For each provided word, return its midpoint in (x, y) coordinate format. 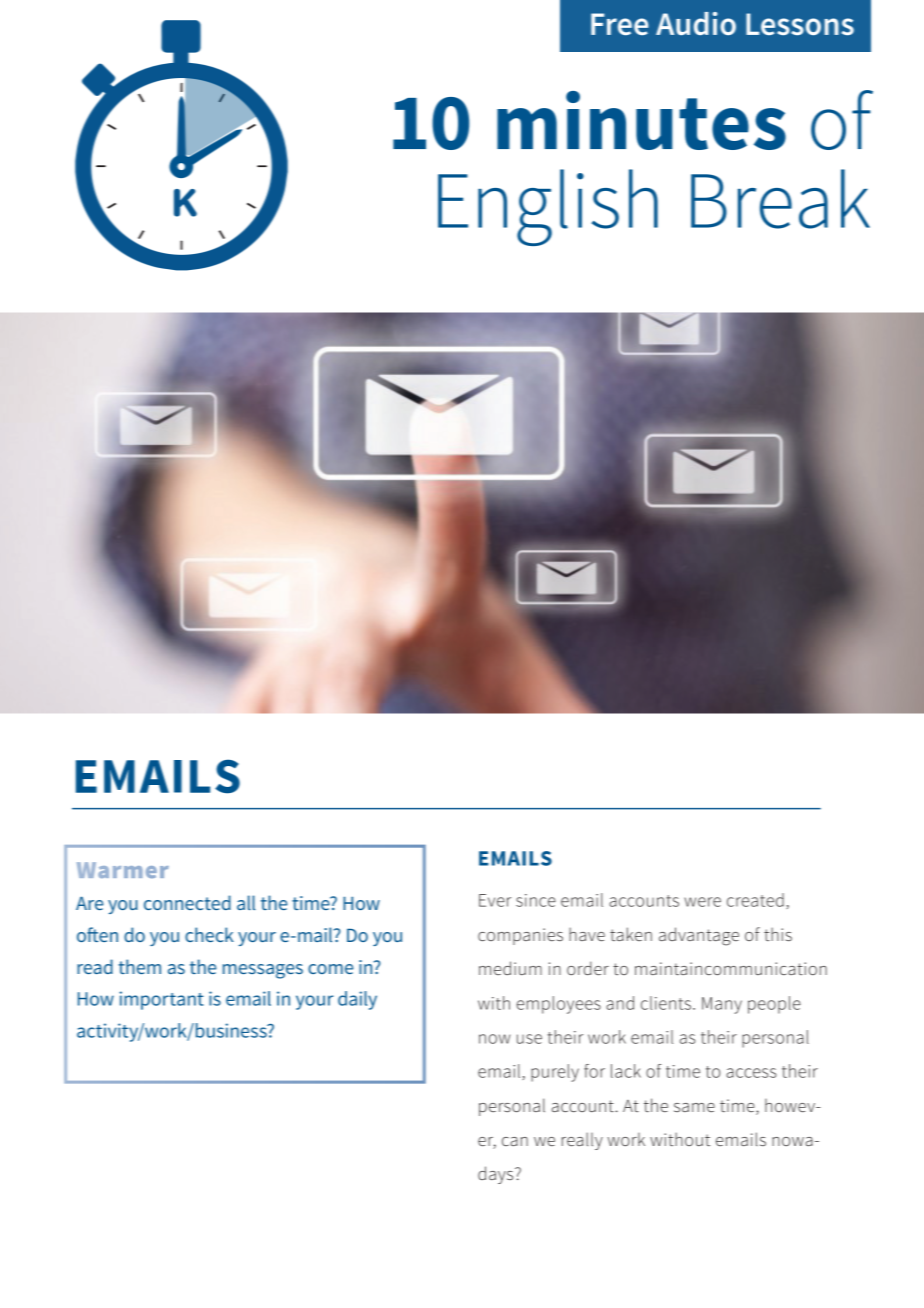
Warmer (123, 870)
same (694, 1108)
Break (780, 199)
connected (187, 902)
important (161, 1000)
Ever (495, 900)
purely (555, 1073)
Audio (696, 23)
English (548, 207)
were (702, 902)
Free (619, 24)
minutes (641, 120)
